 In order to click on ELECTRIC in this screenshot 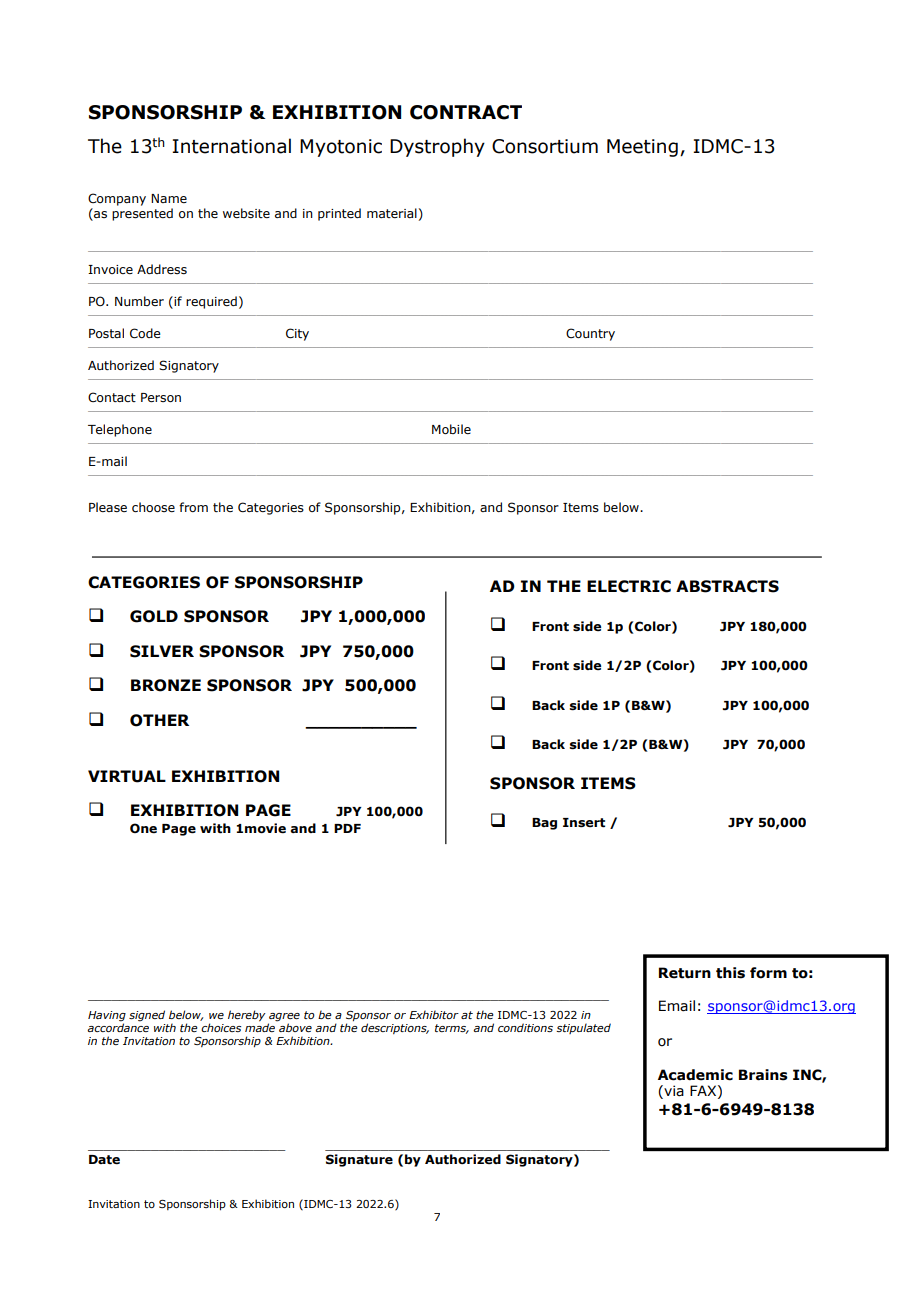, I will do `click(629, 586)`.
